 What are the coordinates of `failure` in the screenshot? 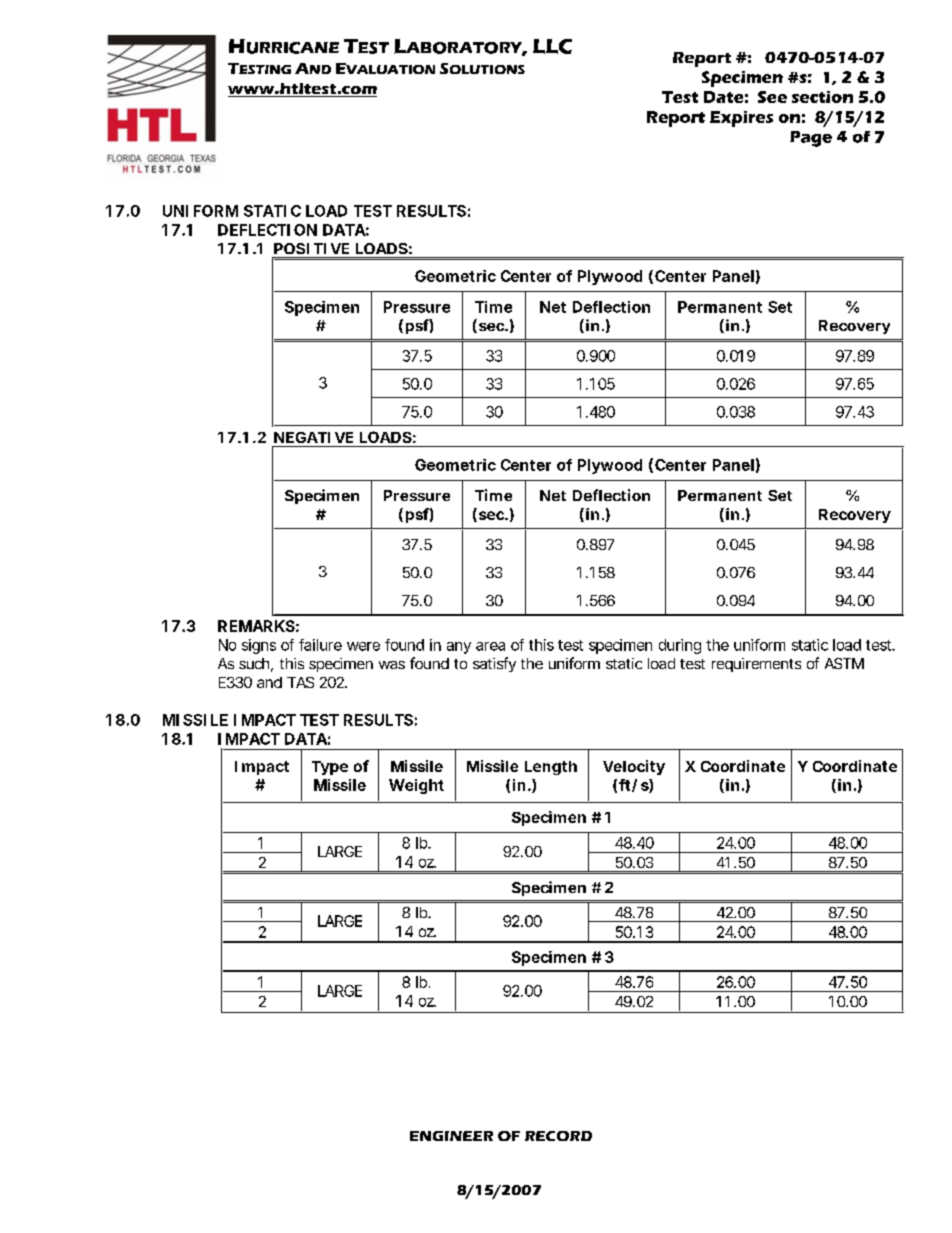 It's located at (320, 645).
